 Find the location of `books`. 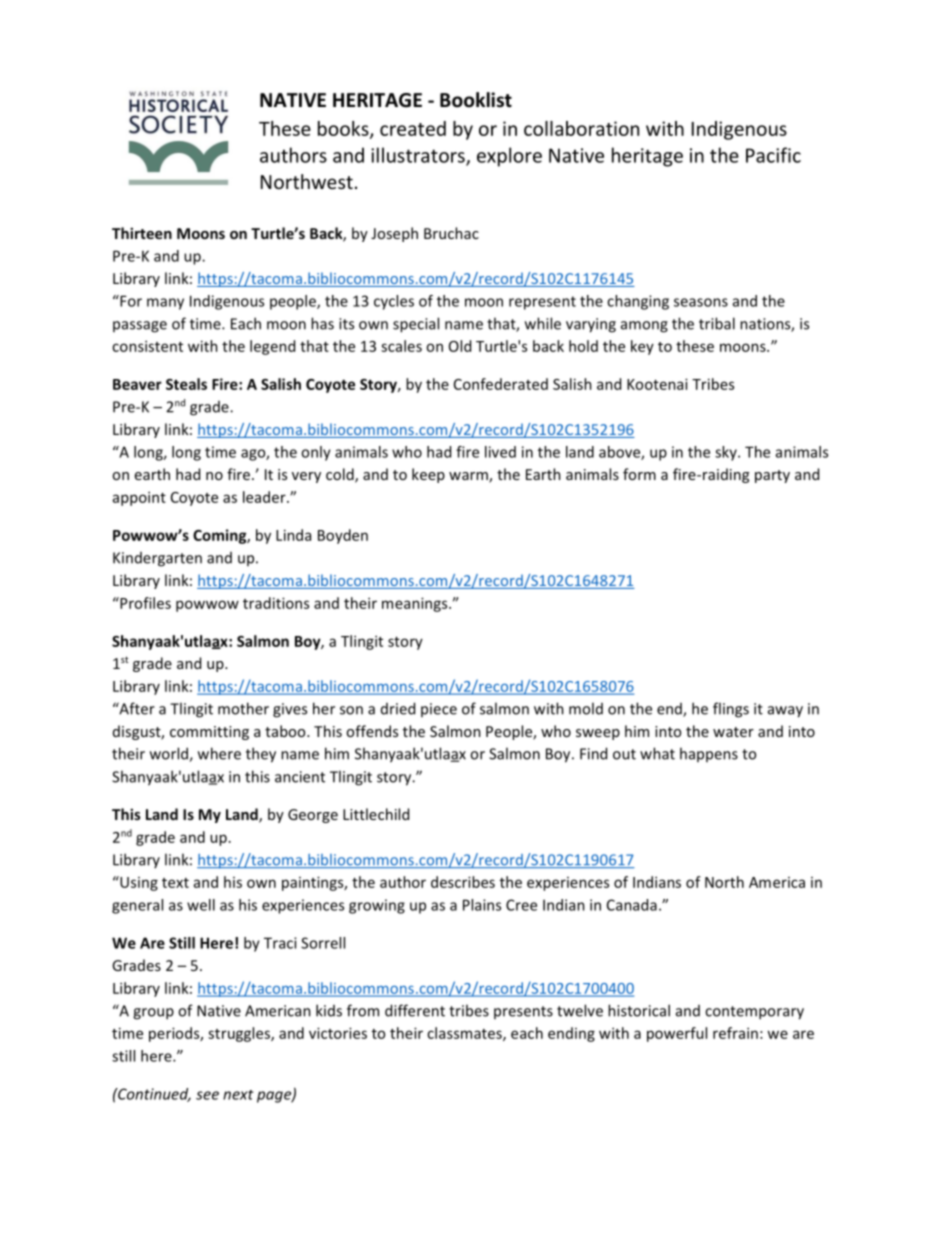

books is located at coordinates (344, 129).
